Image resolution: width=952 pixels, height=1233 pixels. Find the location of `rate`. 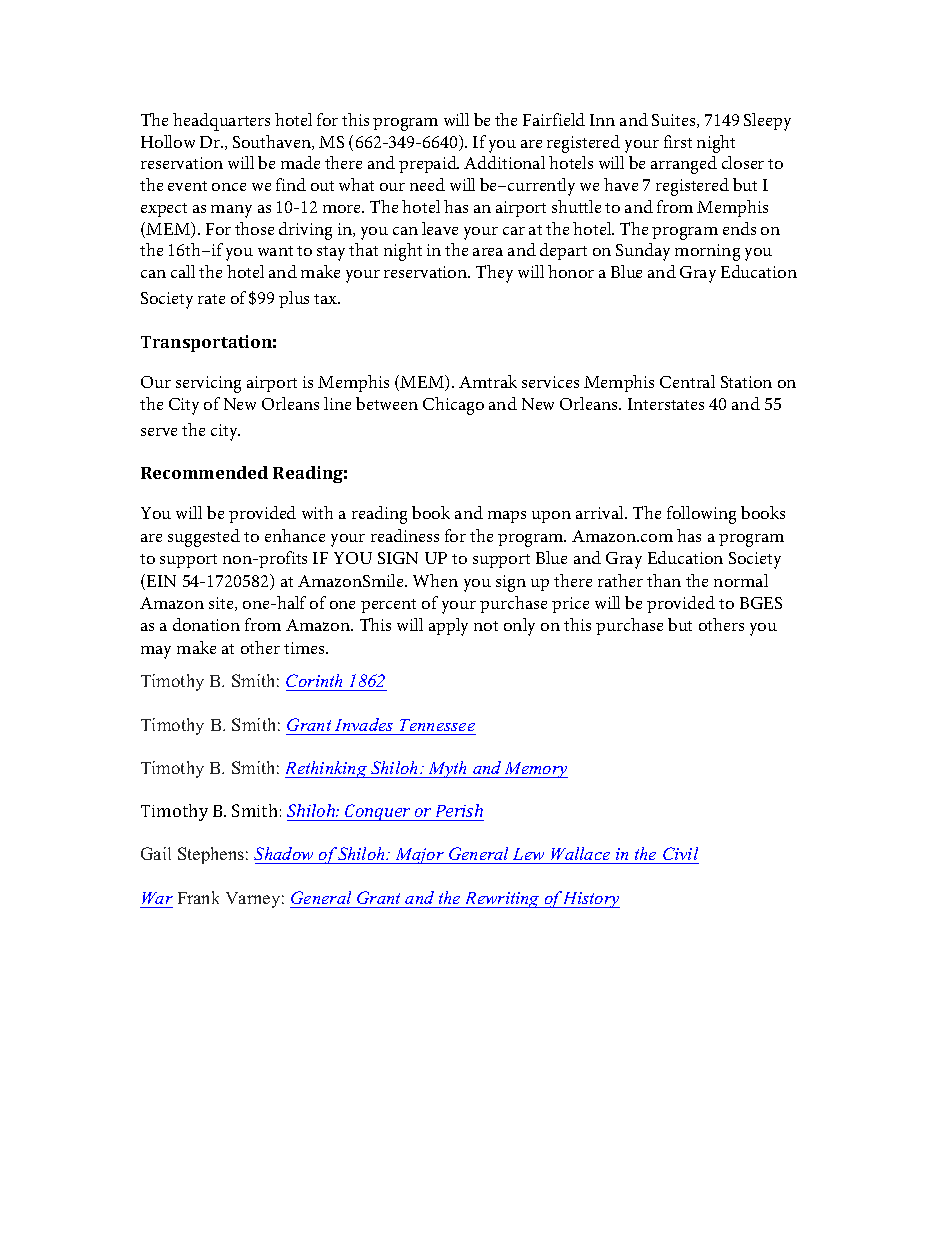

rate is located at coordinates (211, 299).
